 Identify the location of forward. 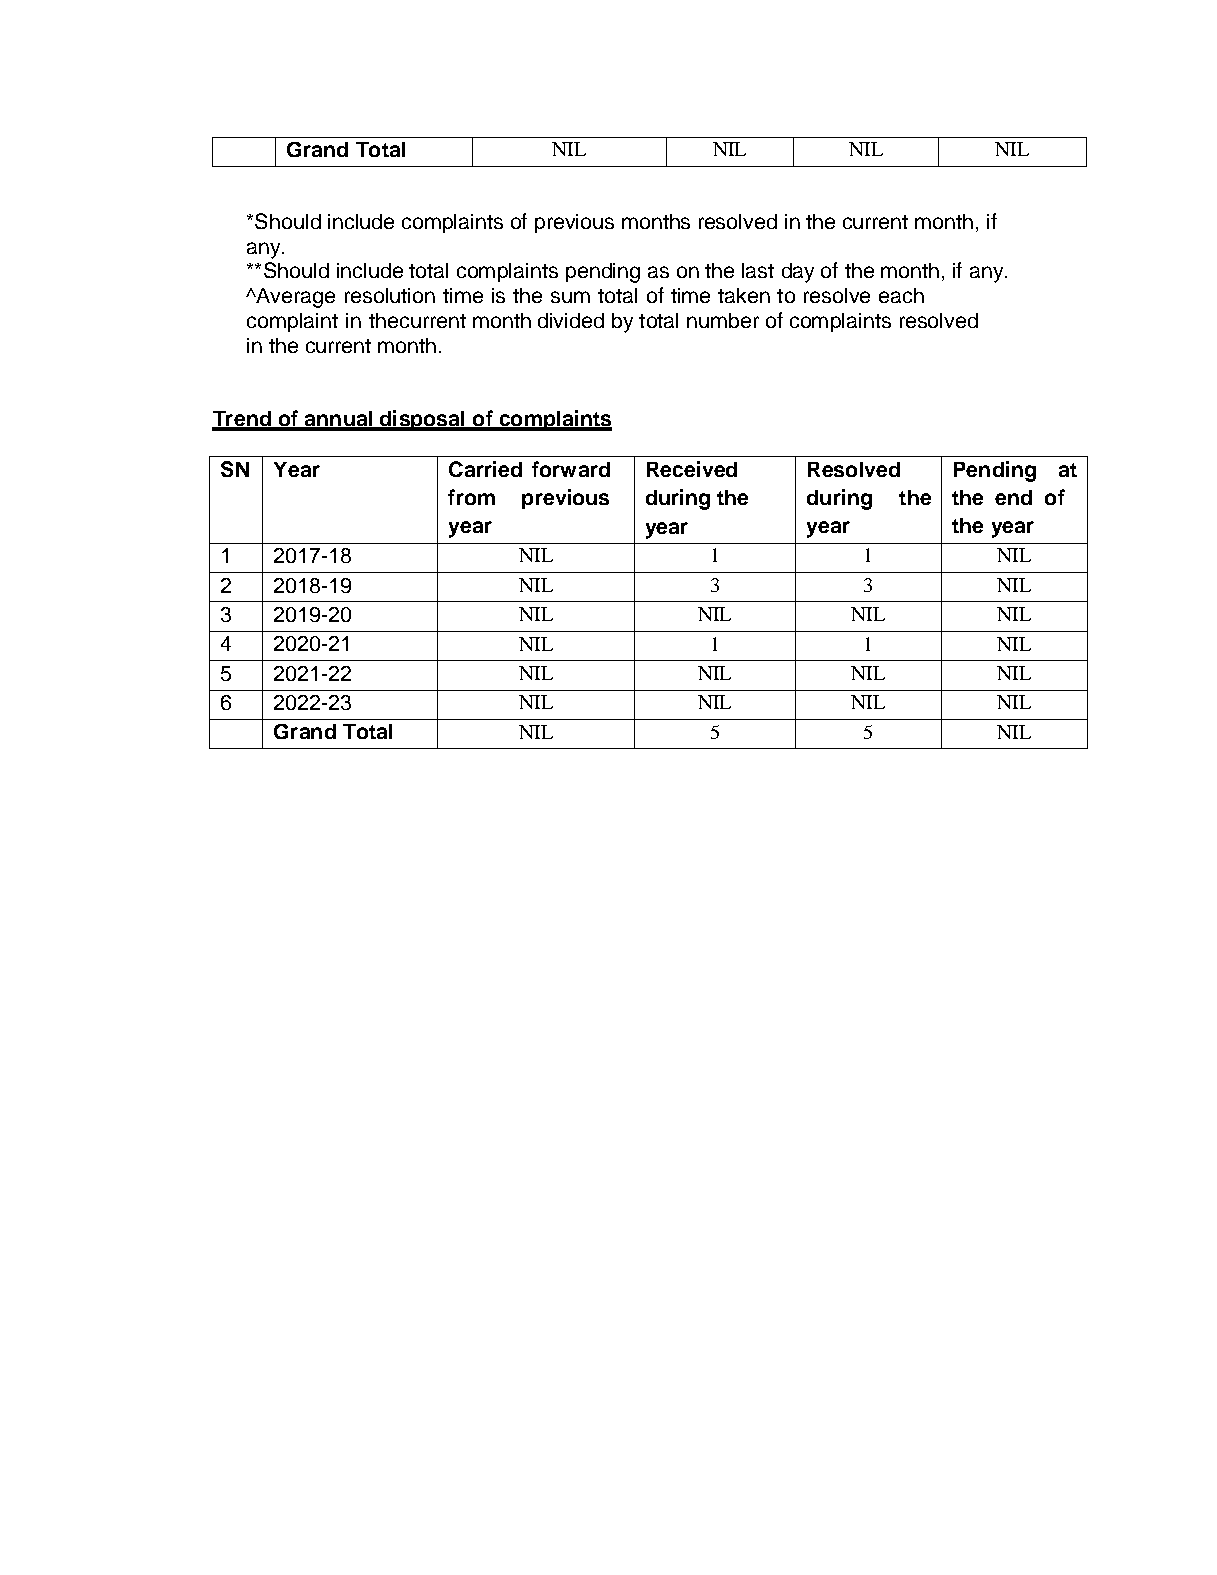
(571, 469).
